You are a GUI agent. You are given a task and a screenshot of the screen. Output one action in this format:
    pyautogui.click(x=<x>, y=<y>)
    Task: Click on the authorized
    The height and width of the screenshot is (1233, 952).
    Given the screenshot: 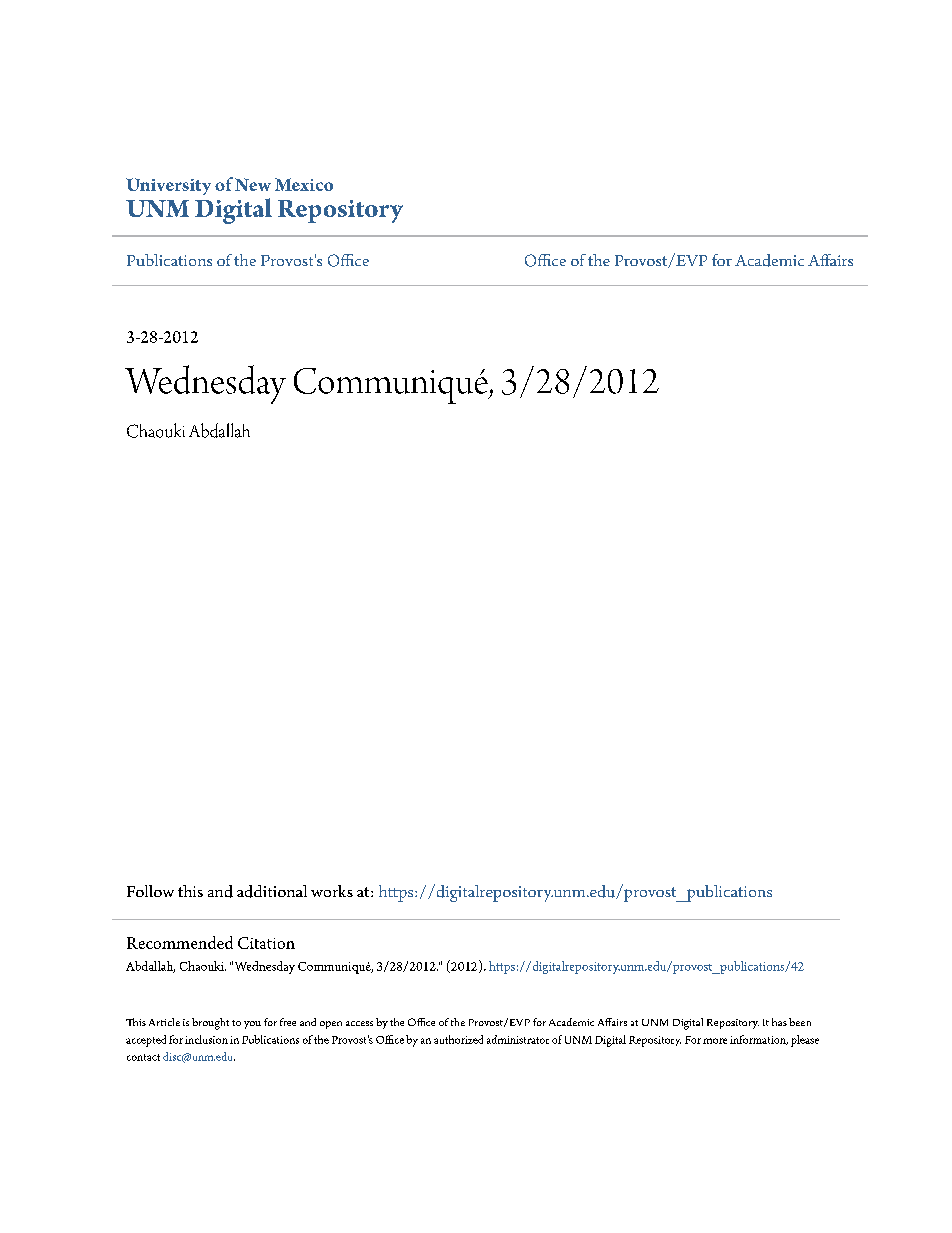 What is the action you would take?
    pyautogui.click(x=458, y=1039)
